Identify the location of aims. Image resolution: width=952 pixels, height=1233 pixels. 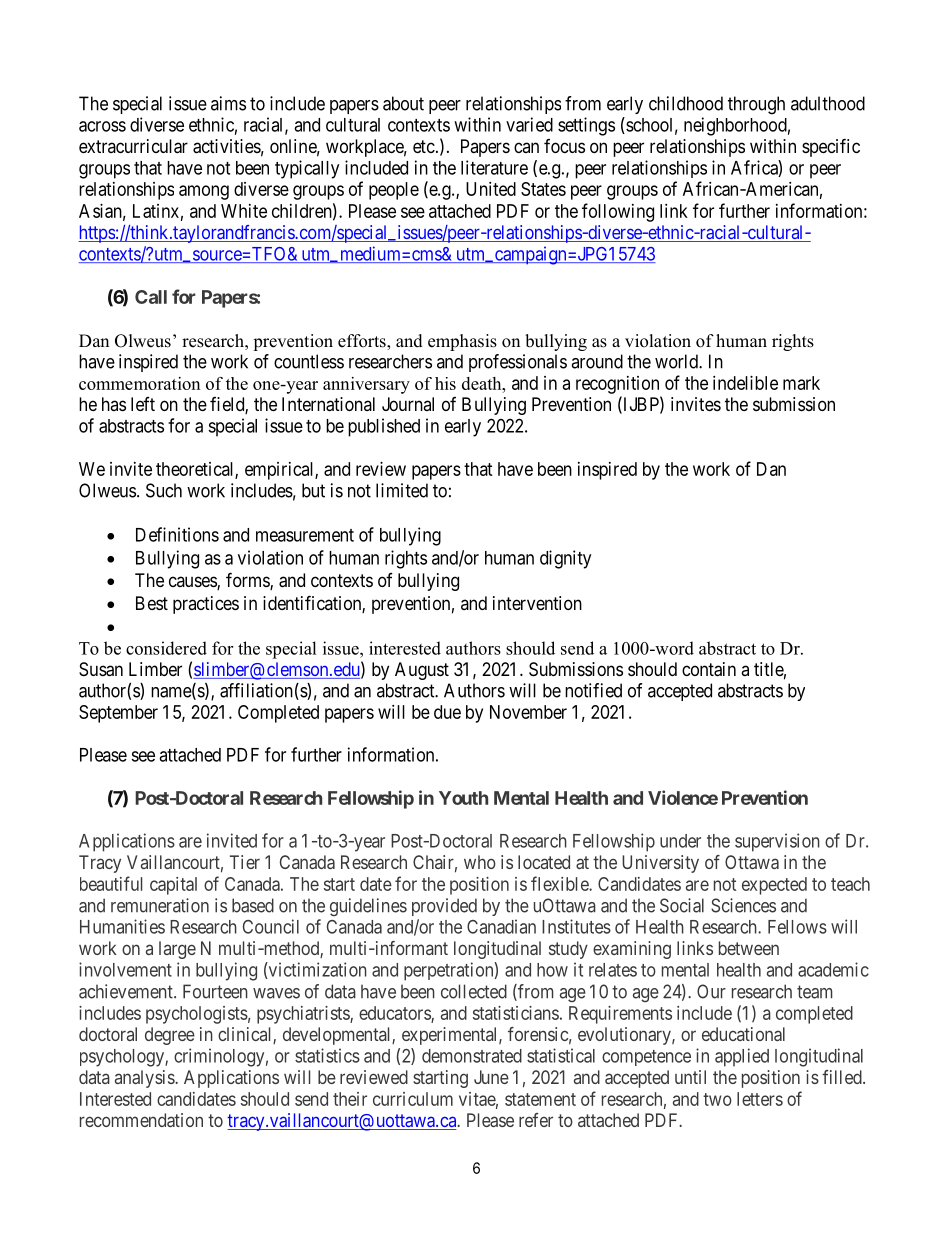
(228, 103).
